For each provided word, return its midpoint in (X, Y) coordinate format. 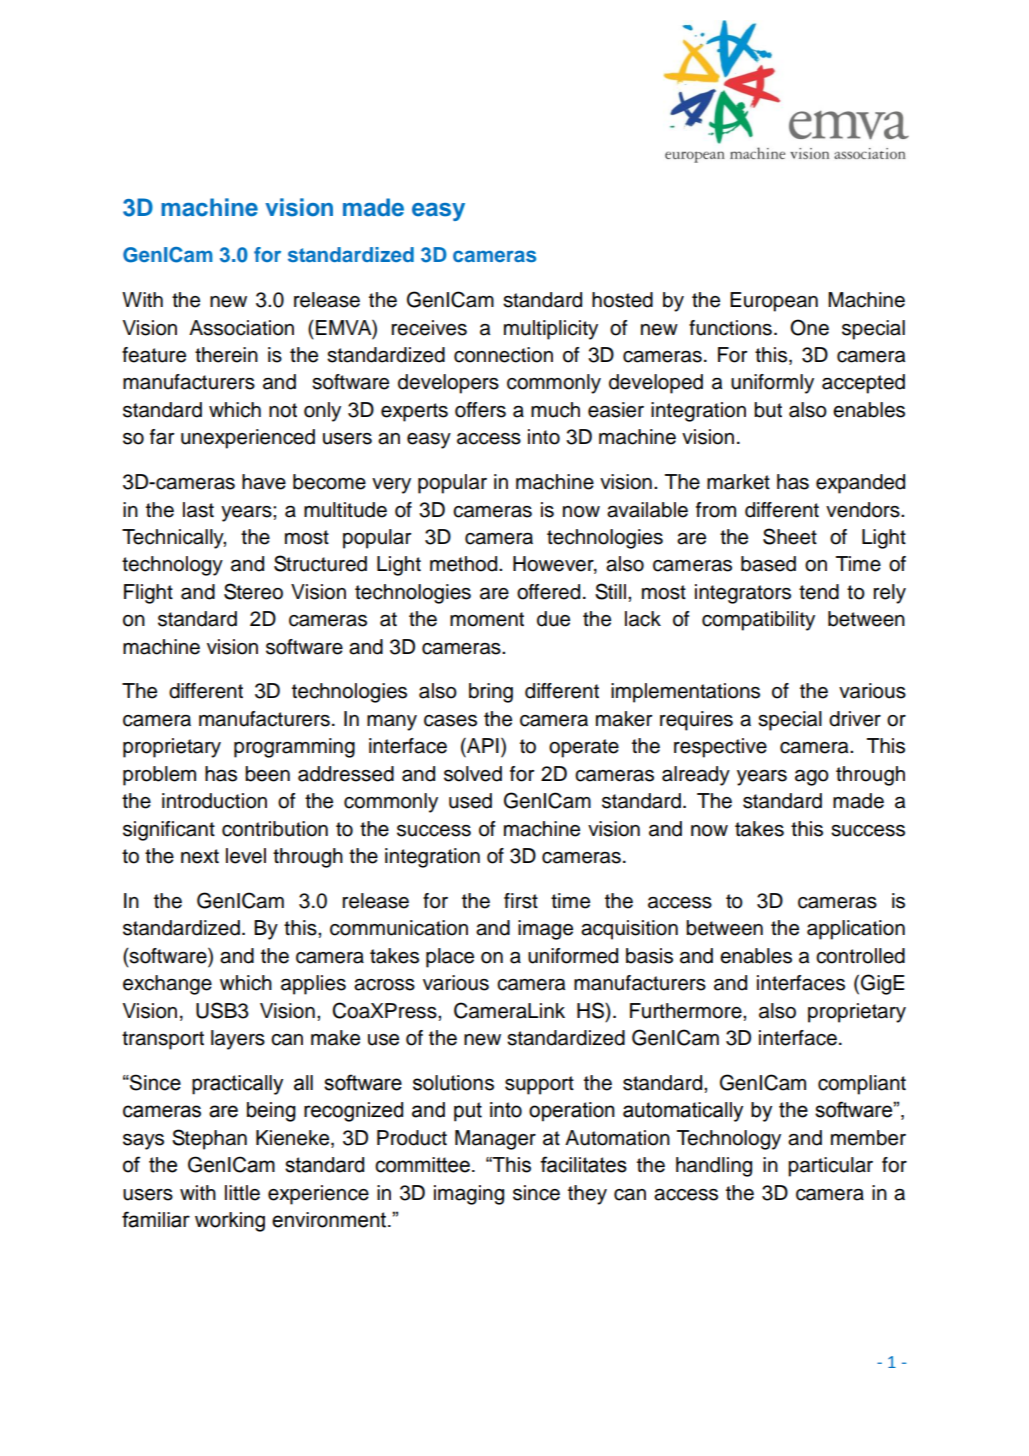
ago (812, 778)
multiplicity (551, 330)
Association (241, 328)
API (482, 745)
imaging (469, 1195)
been (267, 774)
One (809, 327)
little (242, 1193)
